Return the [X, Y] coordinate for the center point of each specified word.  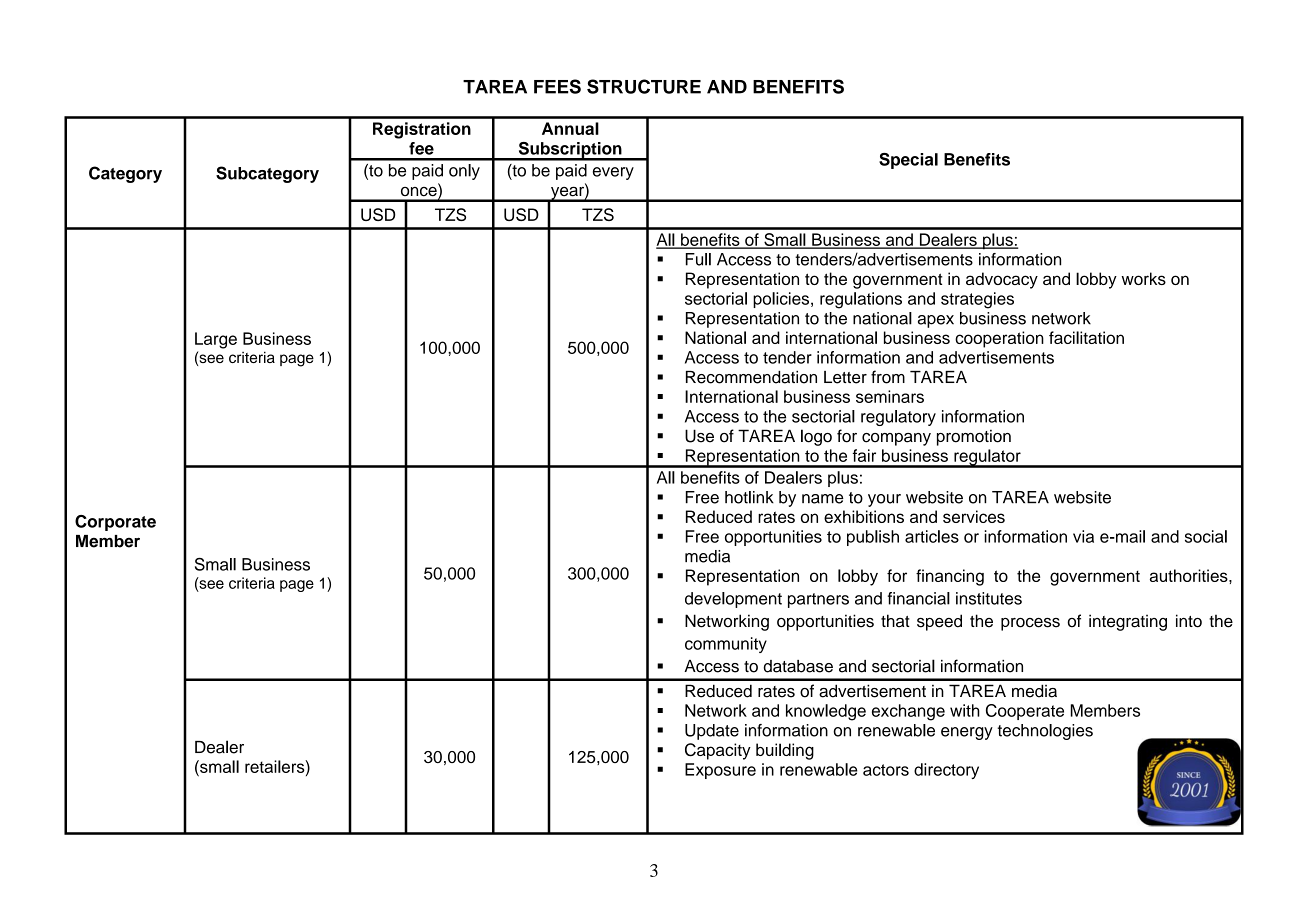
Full [698, 259]
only [464, 172]
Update [712, 732]
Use [699, 436]
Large [216, 340]
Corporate [115, 523]
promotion [974, 437]
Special [908, 161]
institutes [989, 598]
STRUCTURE [644, 86]
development [733, 600]
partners [818, 600]
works [1144, 278]
